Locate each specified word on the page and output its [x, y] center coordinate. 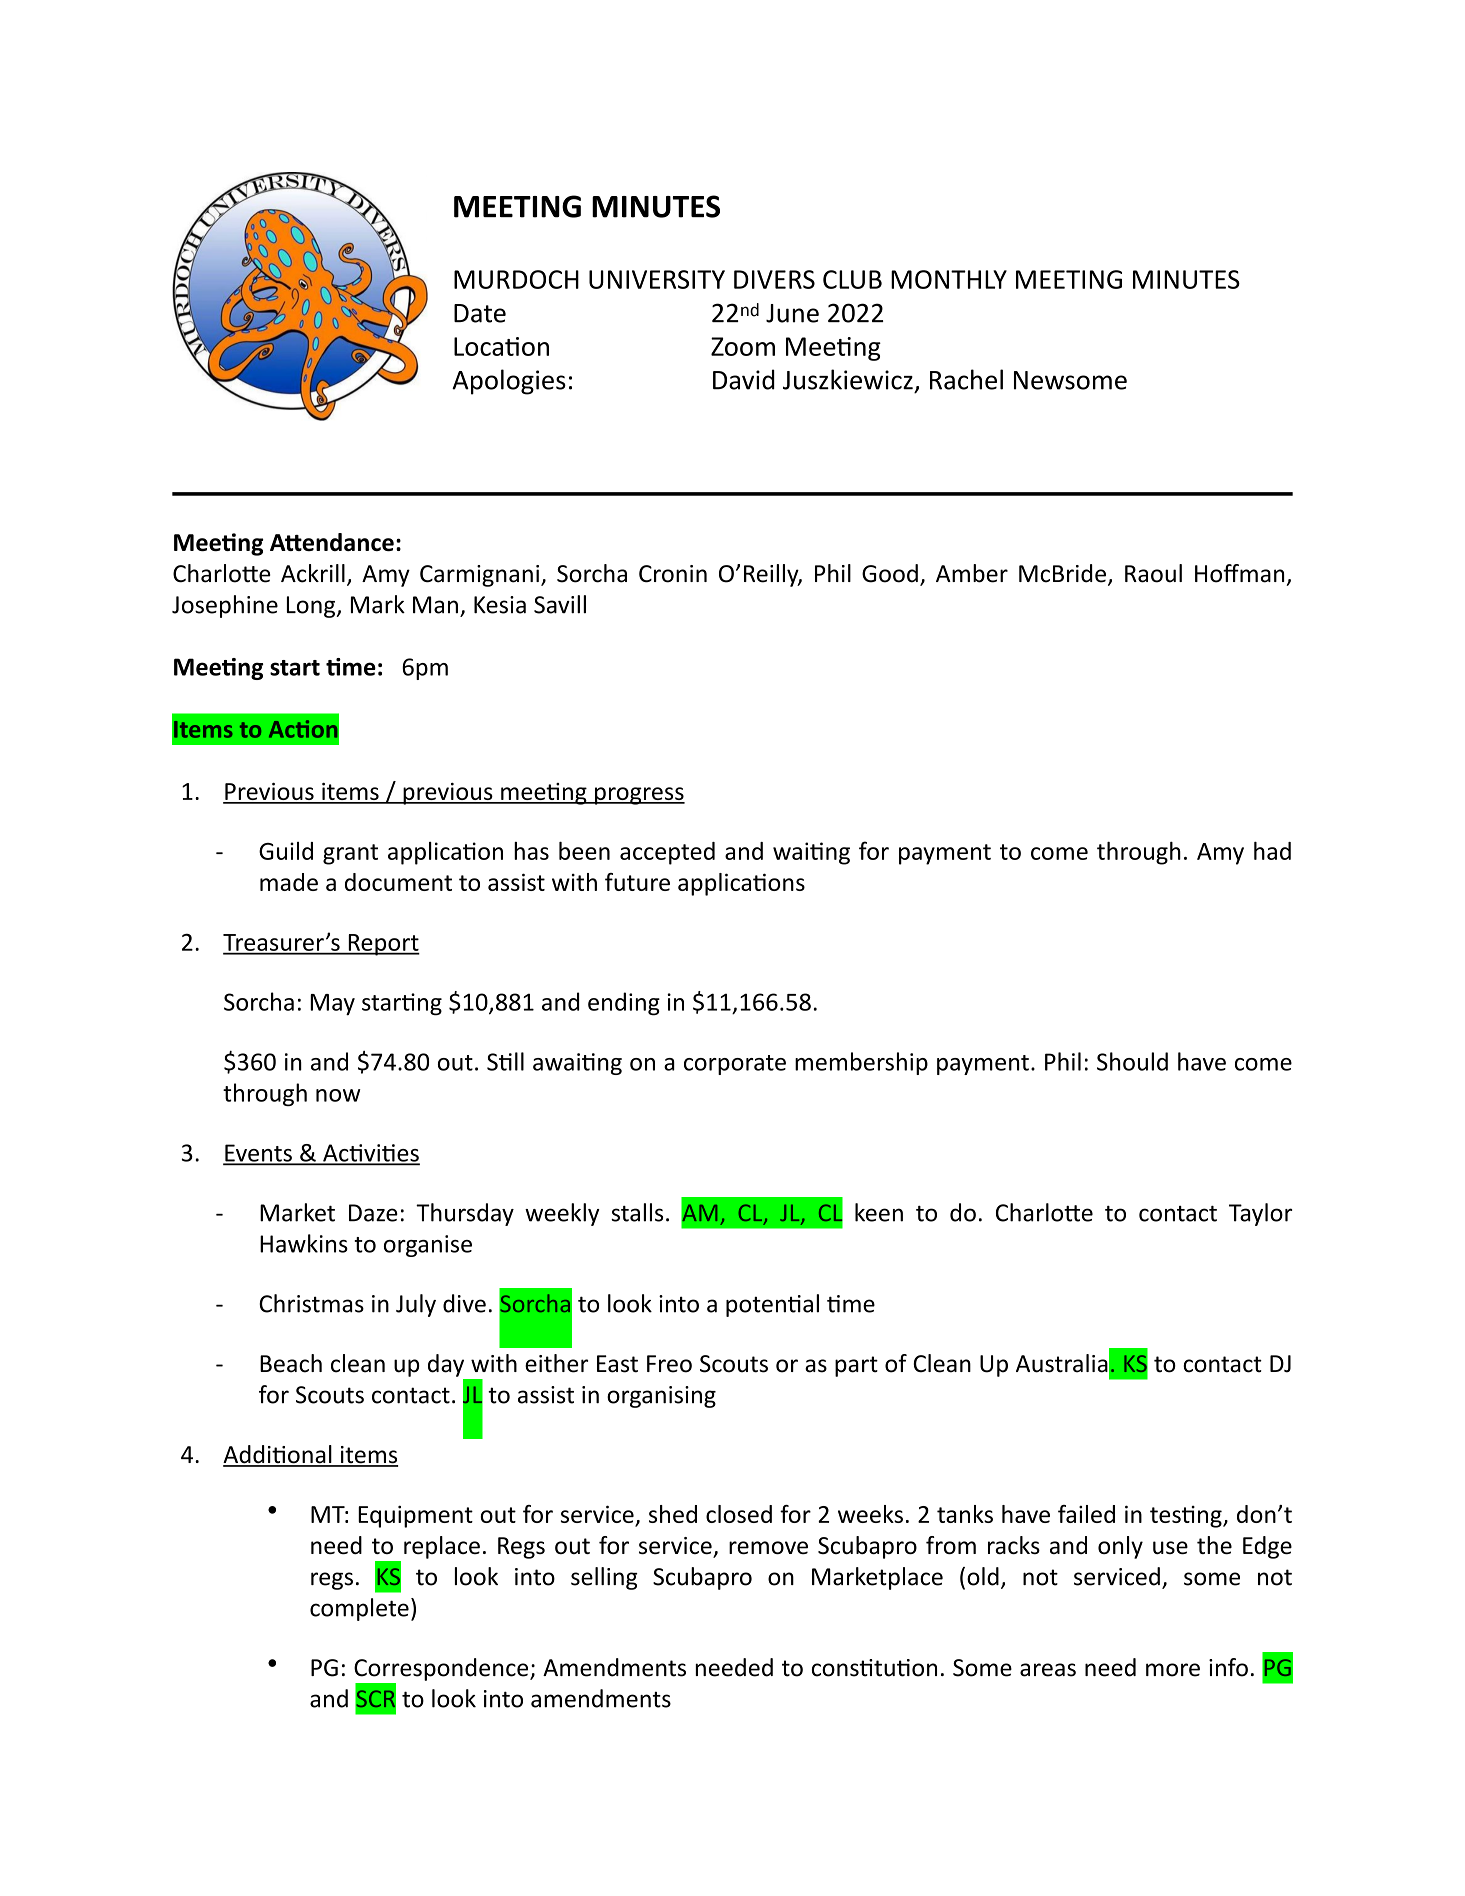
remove [768, 1547]
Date [480, 313]
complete [359, 1609]
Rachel [966, 379]
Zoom [743, 346]
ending [624, 1004]
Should [1132, 1061]
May [332, 1005]
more [1173, 1670]
